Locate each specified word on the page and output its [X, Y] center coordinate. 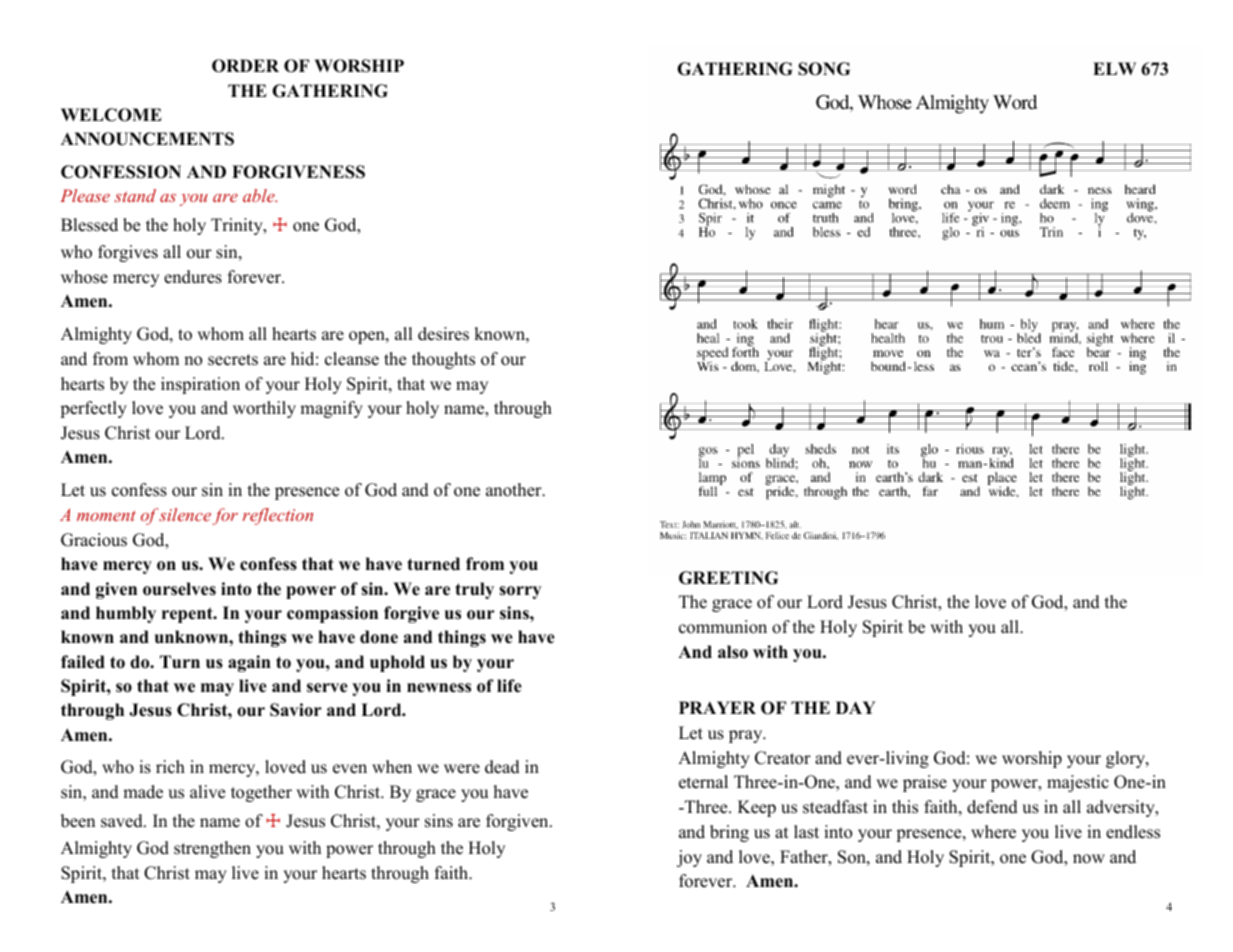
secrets [233, 360]
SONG [824, 69]
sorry [520, 592]
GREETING [728, 578]
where [993, 832]
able [260, 195]
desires [443, 334]
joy [689, 858]
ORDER [245, 66]
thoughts [443, 360]
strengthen [212, 849]
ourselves [179, 589]
